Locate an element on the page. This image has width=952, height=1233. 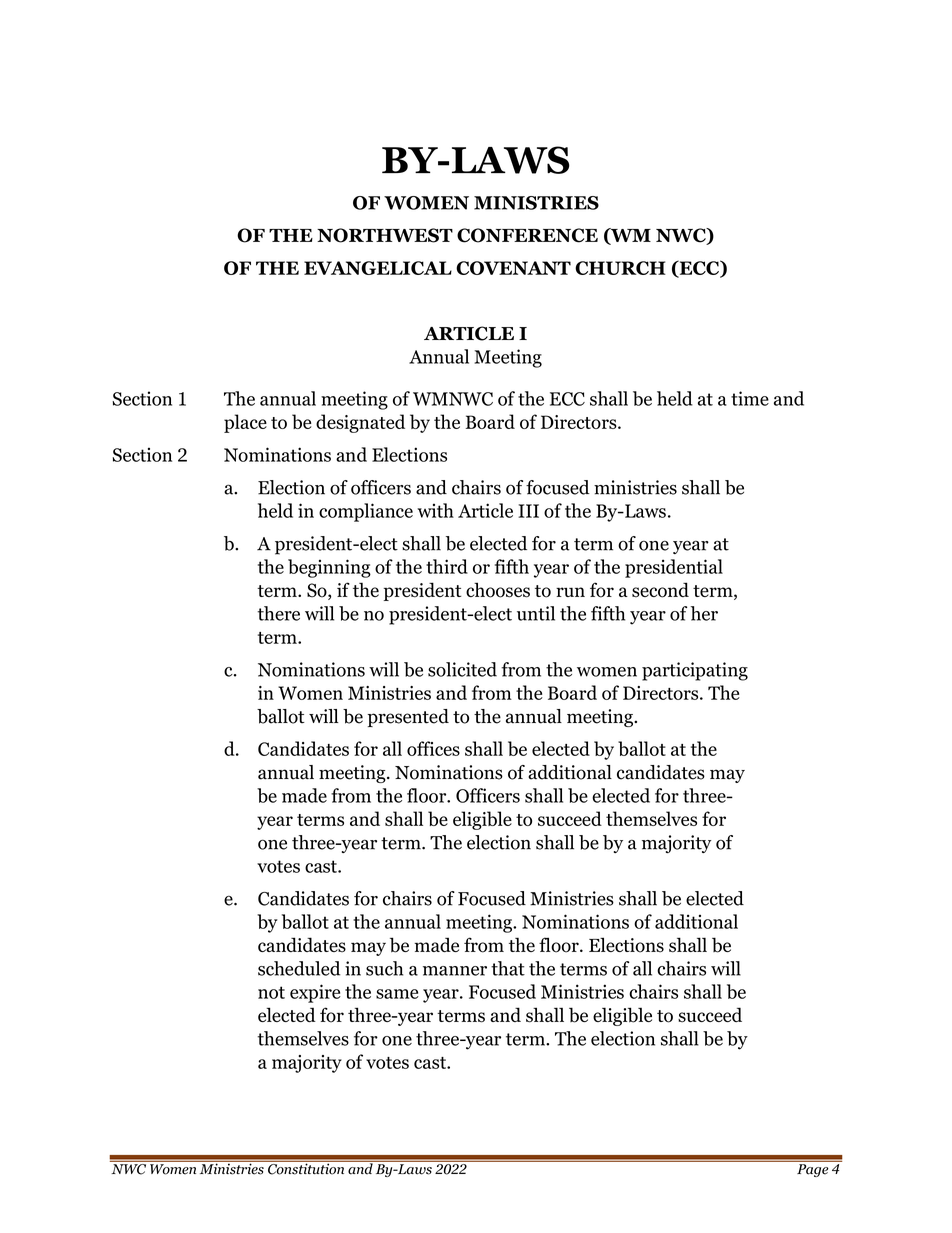
scheduled is located at coordinates (299, 968).
